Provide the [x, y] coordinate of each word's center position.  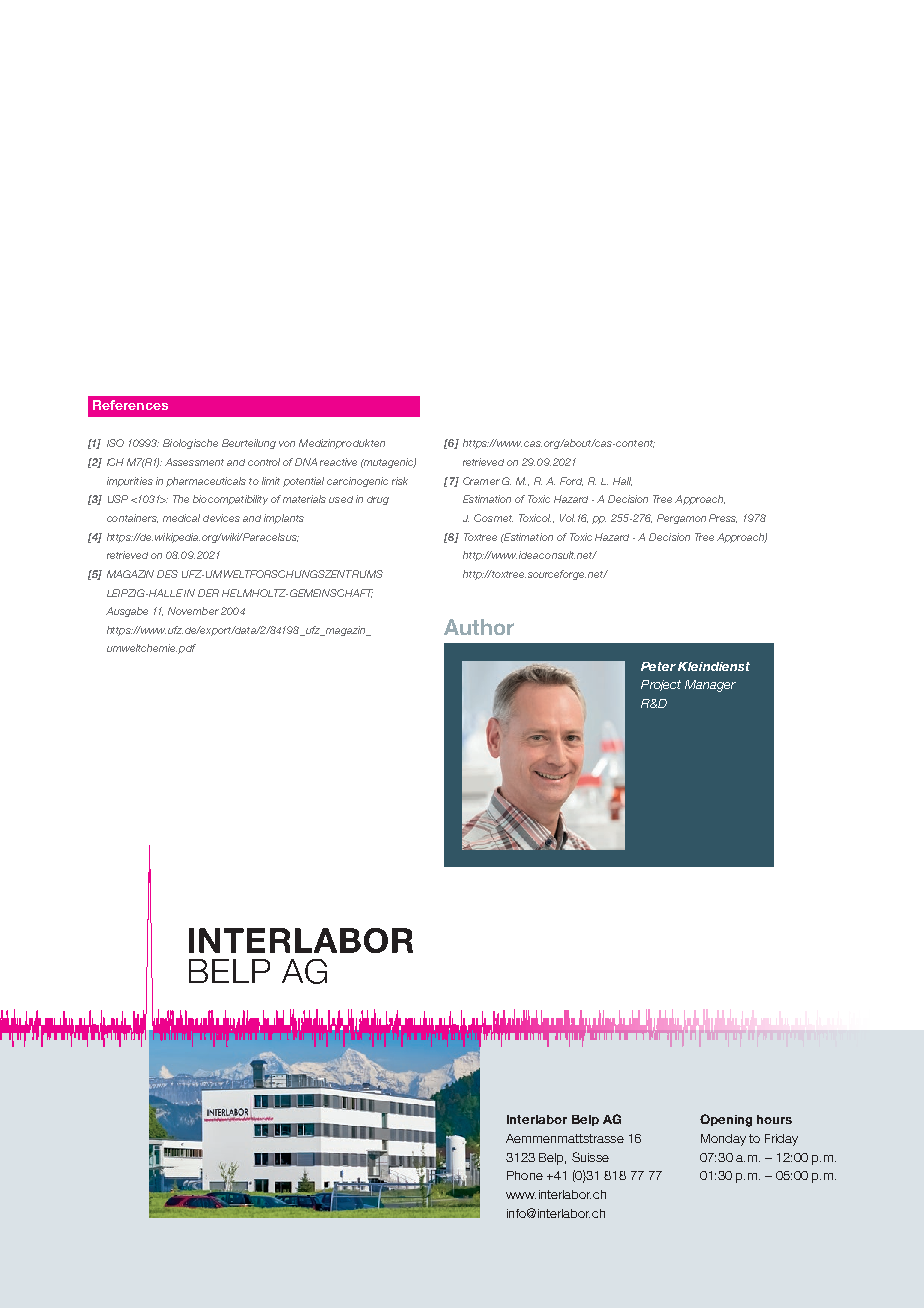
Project [661, 685]
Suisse [590, 1157]
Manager [710, 686]
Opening [726, 1120]
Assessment [194, 462]
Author [479, 627]
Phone [525, 1175]
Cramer [481, 481]
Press [723, 518]
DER [208, 593]
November [193, 611]
